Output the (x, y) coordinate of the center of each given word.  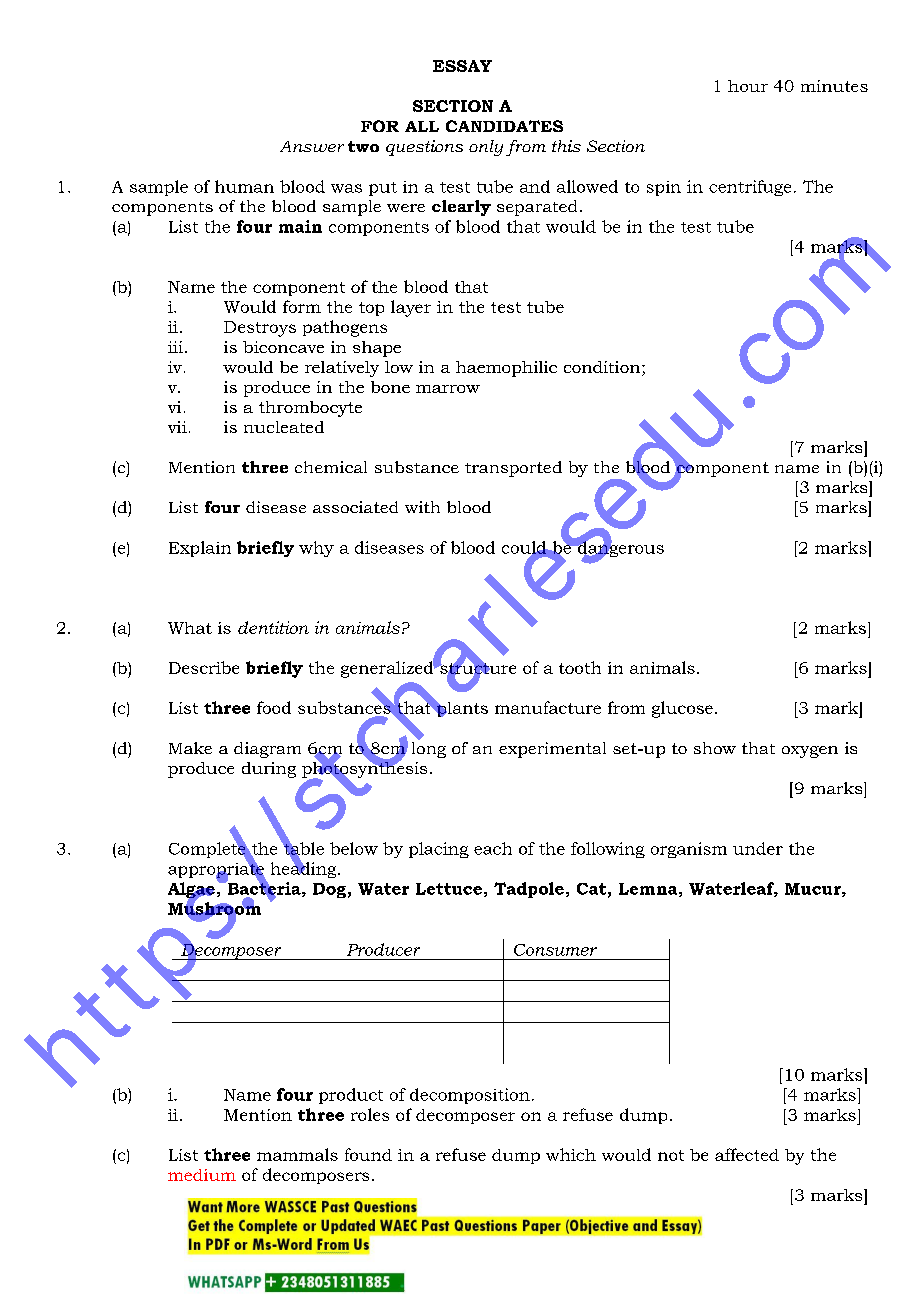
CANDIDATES (504, 126)
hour (748, 86)
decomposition (470, 1096)
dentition (273, 627)
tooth (580, 667)
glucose (682, 709)
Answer (312, 146)
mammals (297, 1154)
